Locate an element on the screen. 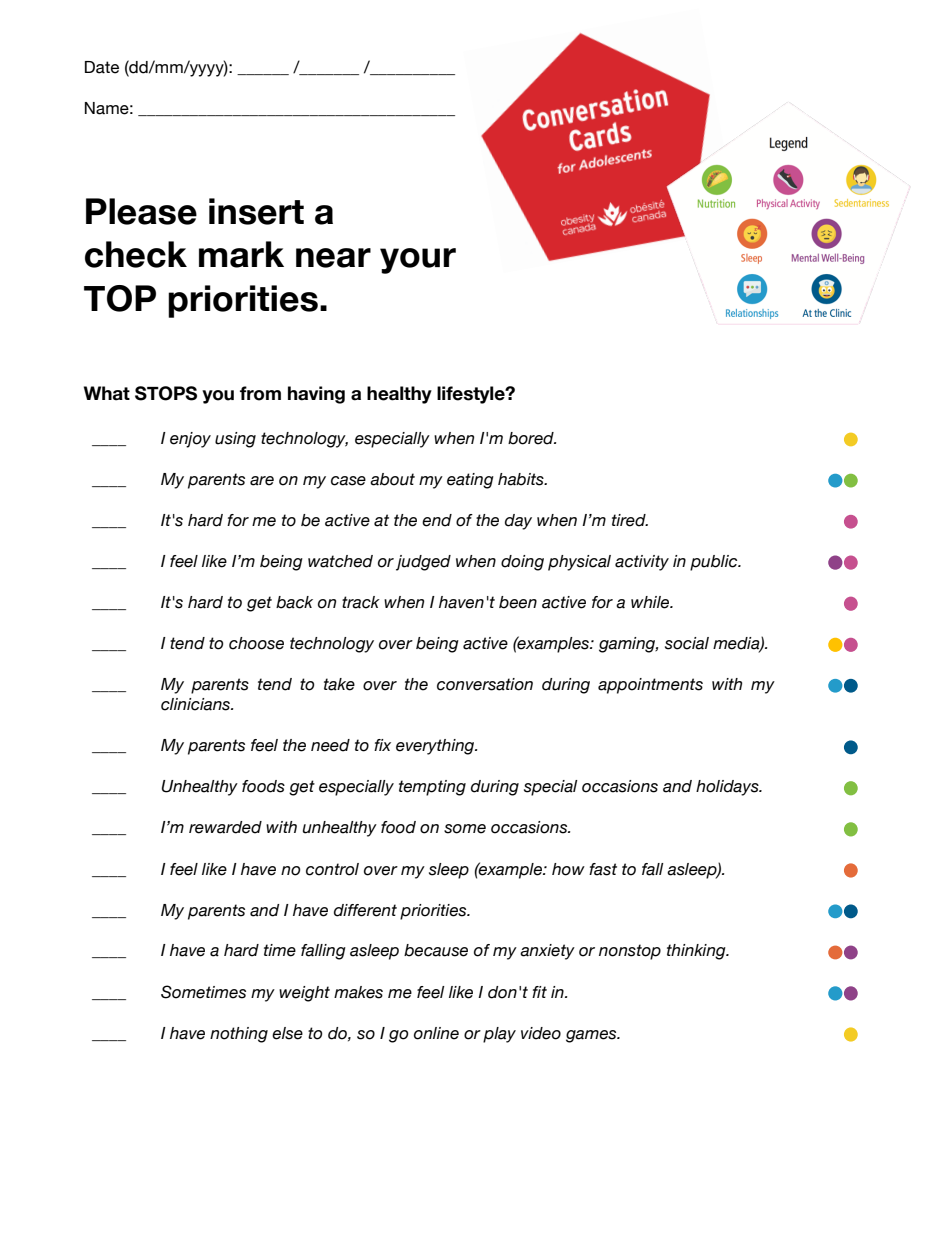 This screenshot has height=1233, width=952. your is located at coordinates (418, 261).
